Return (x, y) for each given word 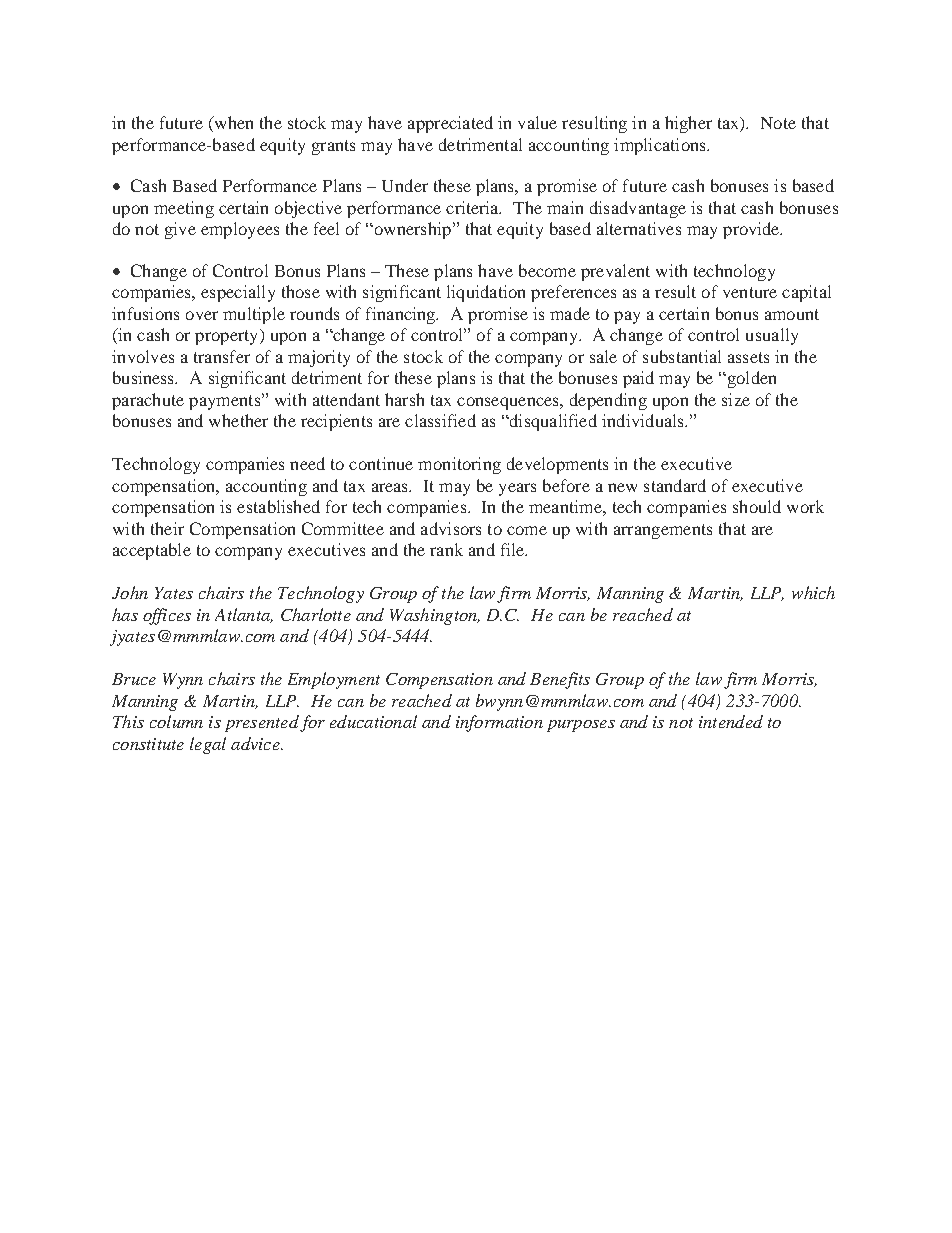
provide (752, 230)
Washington (434, 616)
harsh (404, 399)
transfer (222, 356)
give (180, 230)
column (176, 721)
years (517, 489)
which (813, 592)
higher (688, 124)
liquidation (486, 293)
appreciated (450, 124)
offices (167, 616)
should (757, 506)
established (278, 506)
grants (333, 147)
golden (750, 379)
